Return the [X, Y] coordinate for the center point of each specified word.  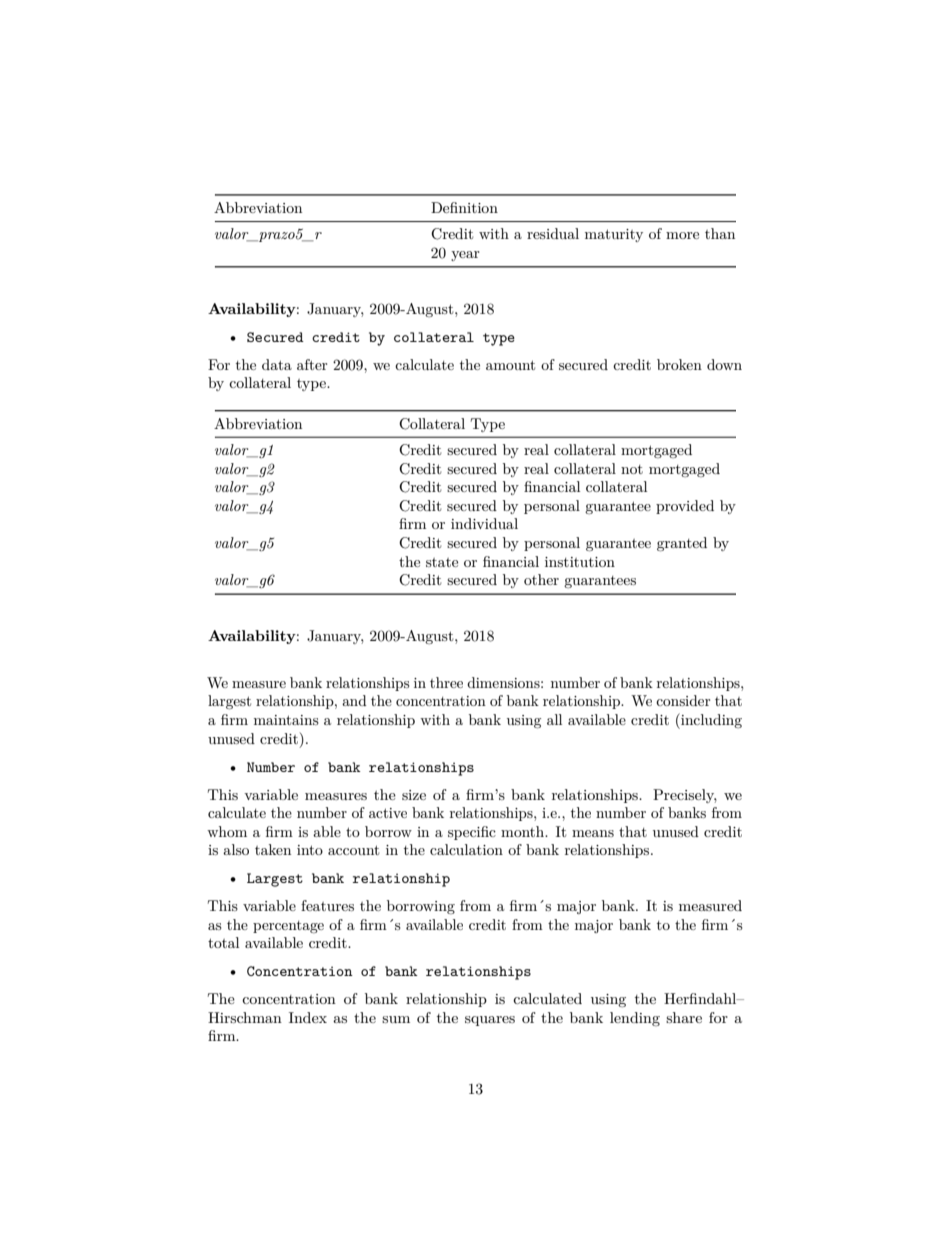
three [446, 682]
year [465, 256]
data [277, 364]
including [710, 721]
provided [685, 507]
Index [308, 1017]
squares [490, 1021]
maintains [286, 720]
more [682, 235]
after [312, 364]
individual [484, 523]
